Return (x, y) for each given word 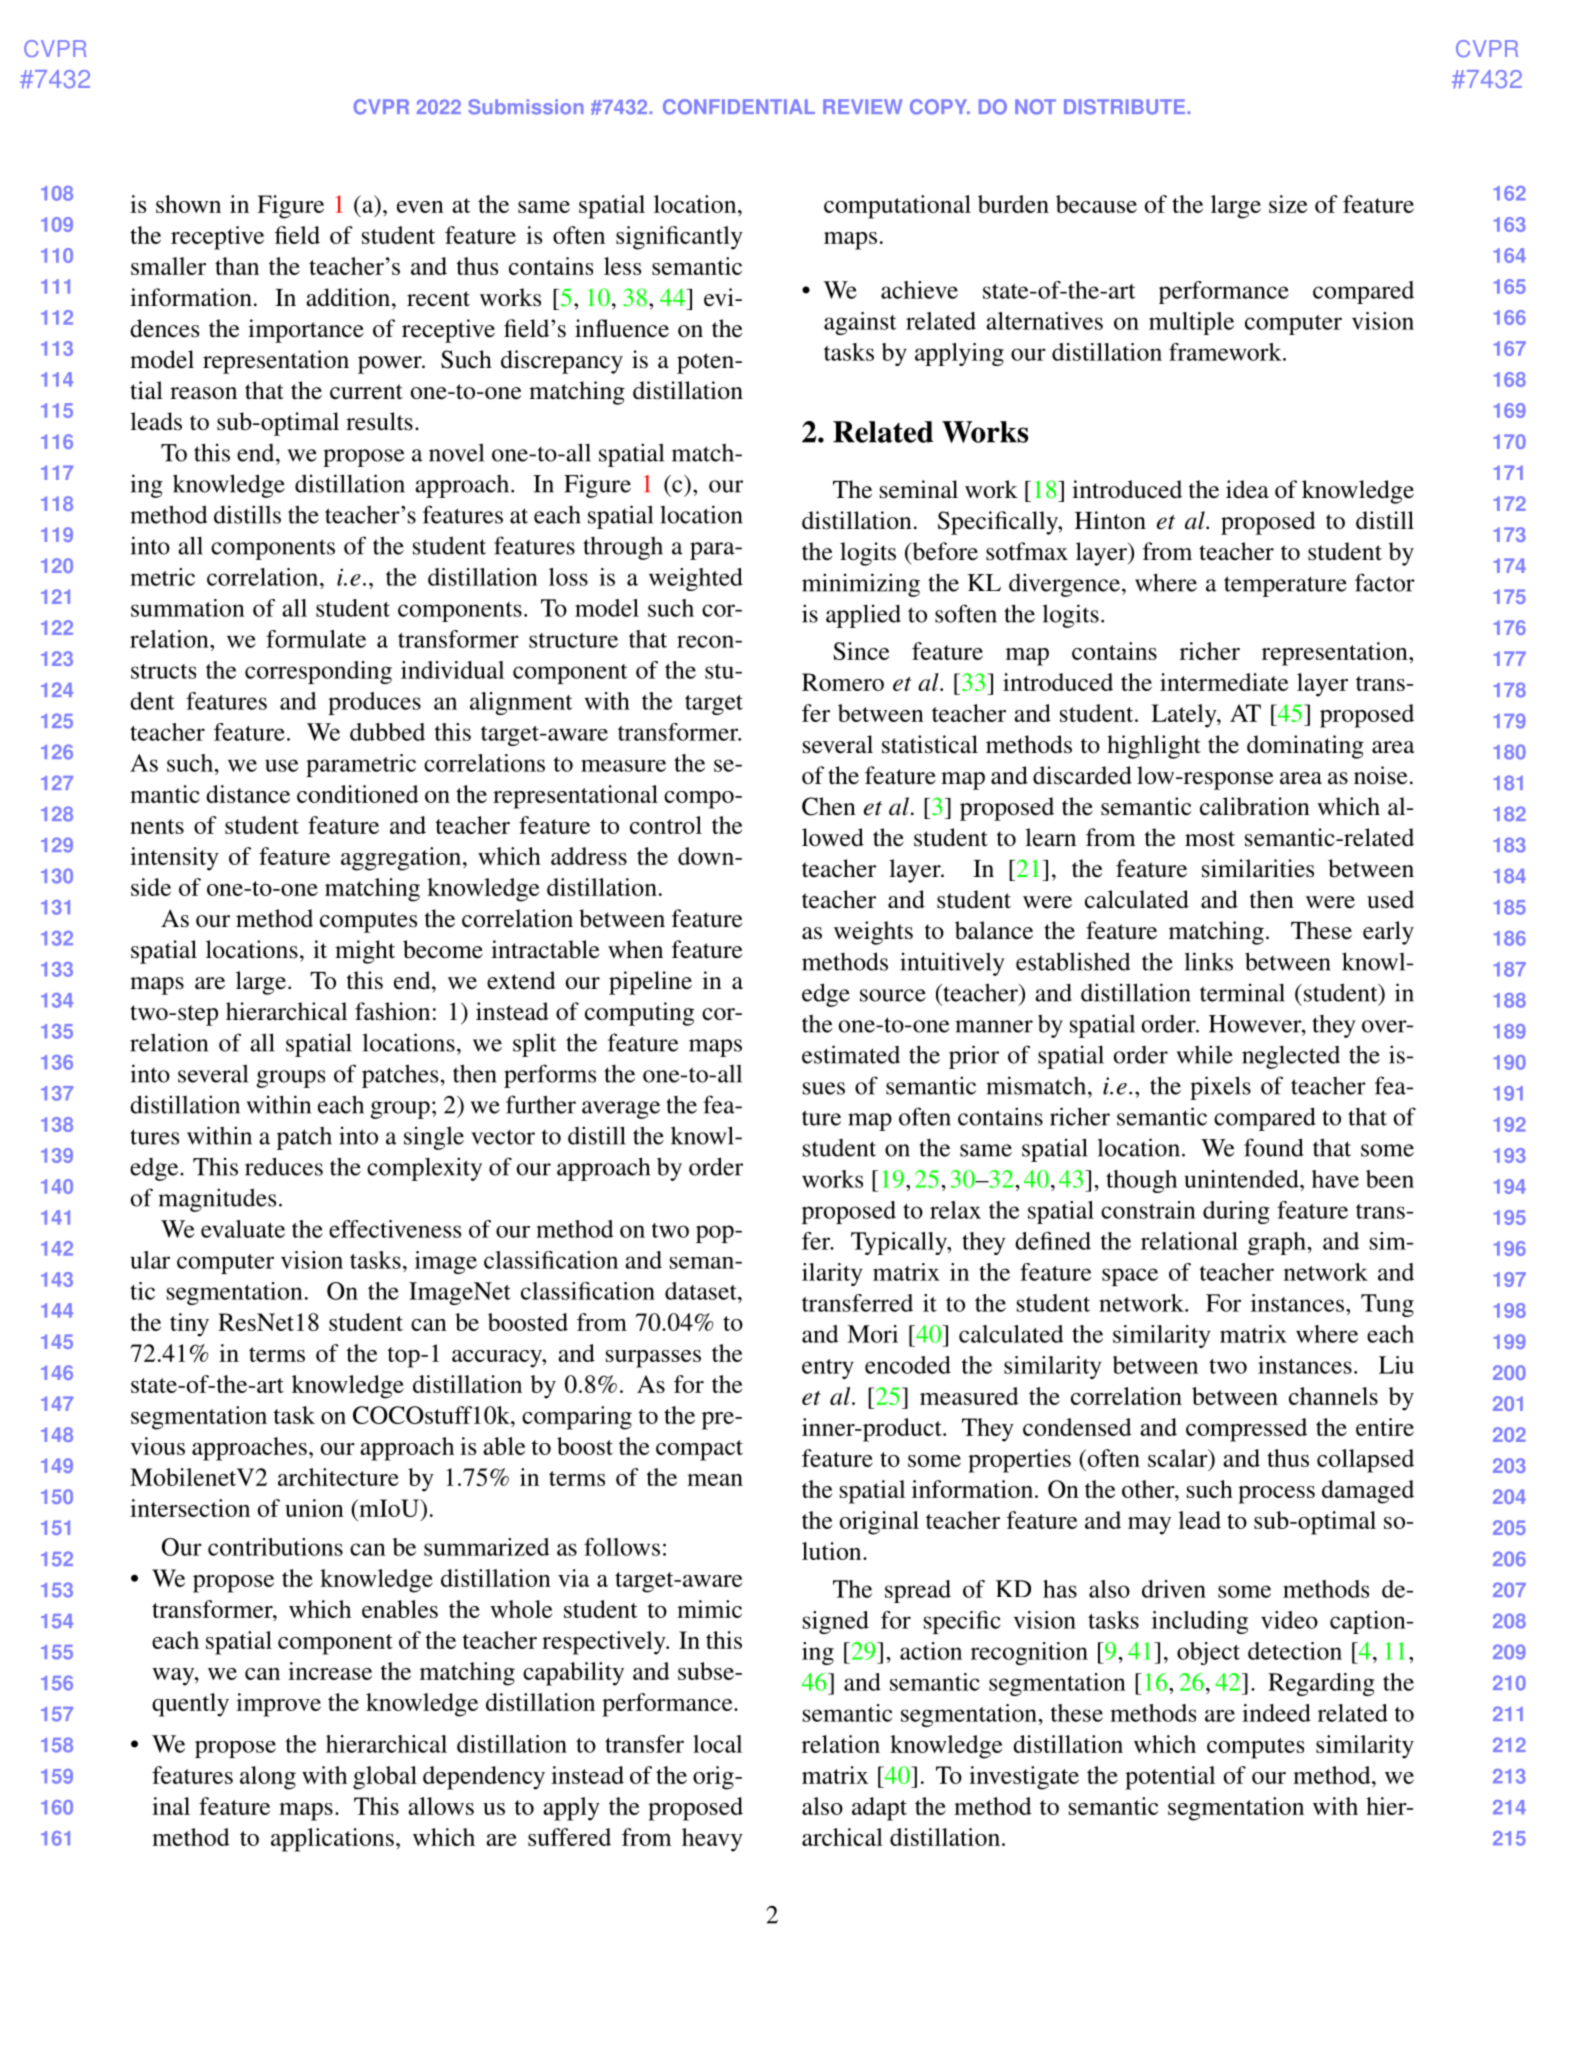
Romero (843, 682)
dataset (702, 1291)
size (1288, 204)
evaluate (243, 1229)
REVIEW (862, 106)
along (268, 1778)
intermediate (1224, 682)
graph (1277, 1243)
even (420, 207)
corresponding (318, 672)
